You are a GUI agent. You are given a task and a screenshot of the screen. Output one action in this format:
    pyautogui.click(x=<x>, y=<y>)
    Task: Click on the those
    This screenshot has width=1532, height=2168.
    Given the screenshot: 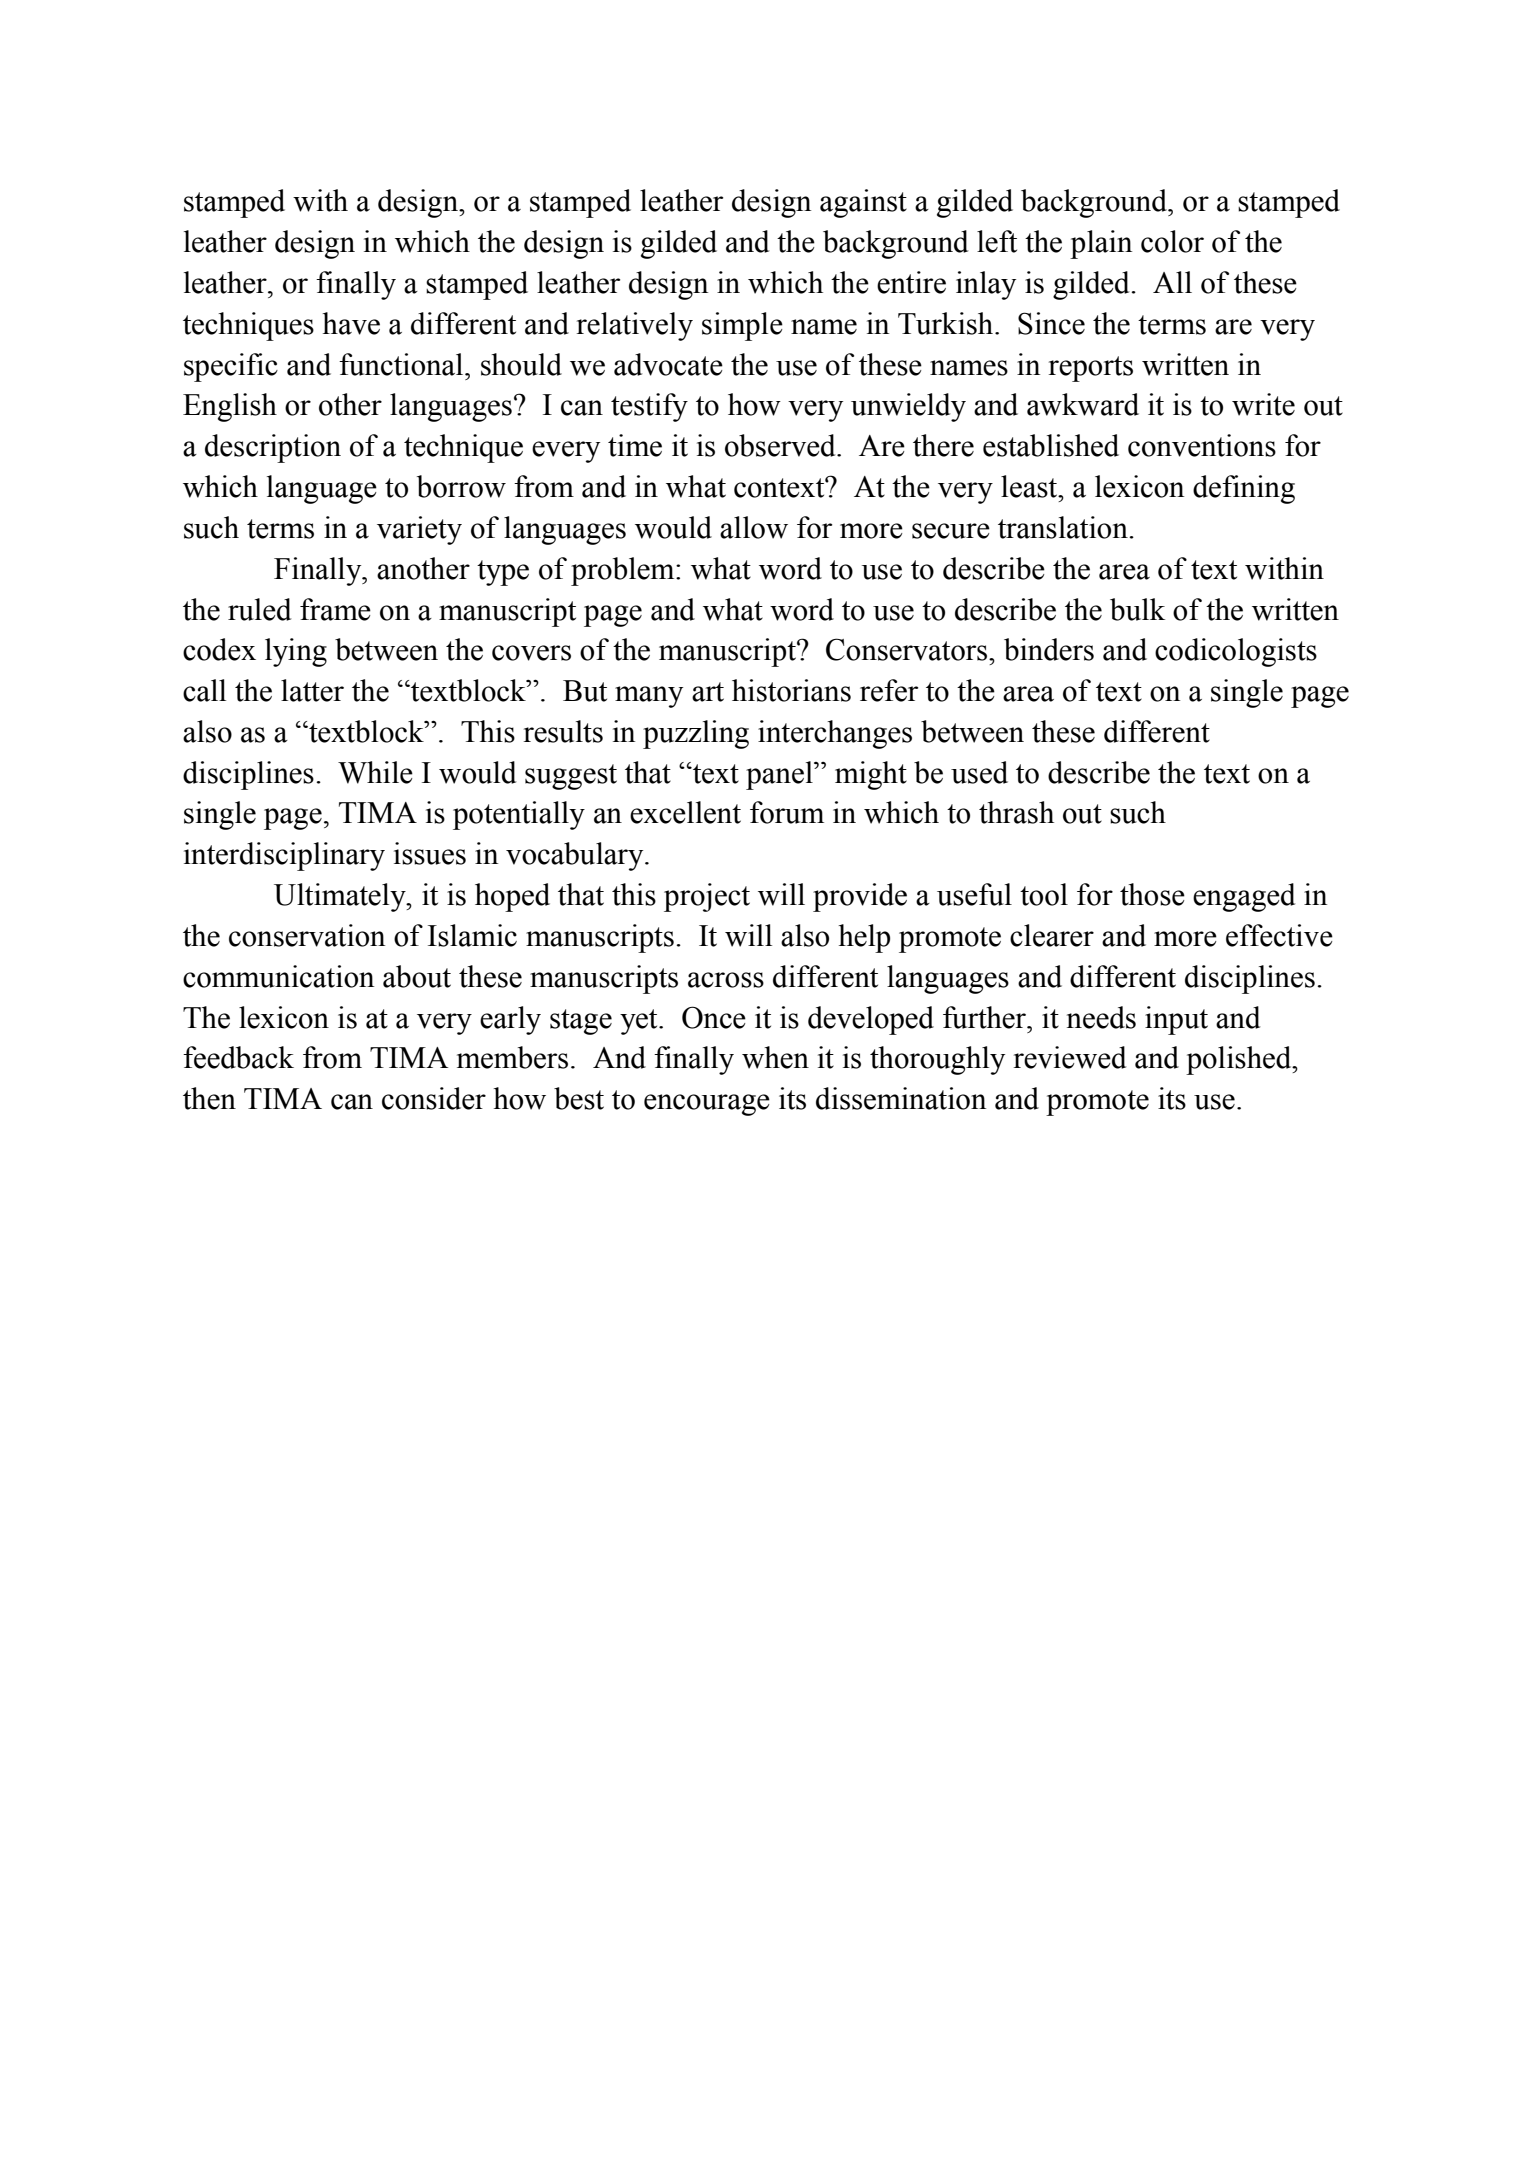 What is the action you would take?
    pyautogui.click(x=1152, y=894)
